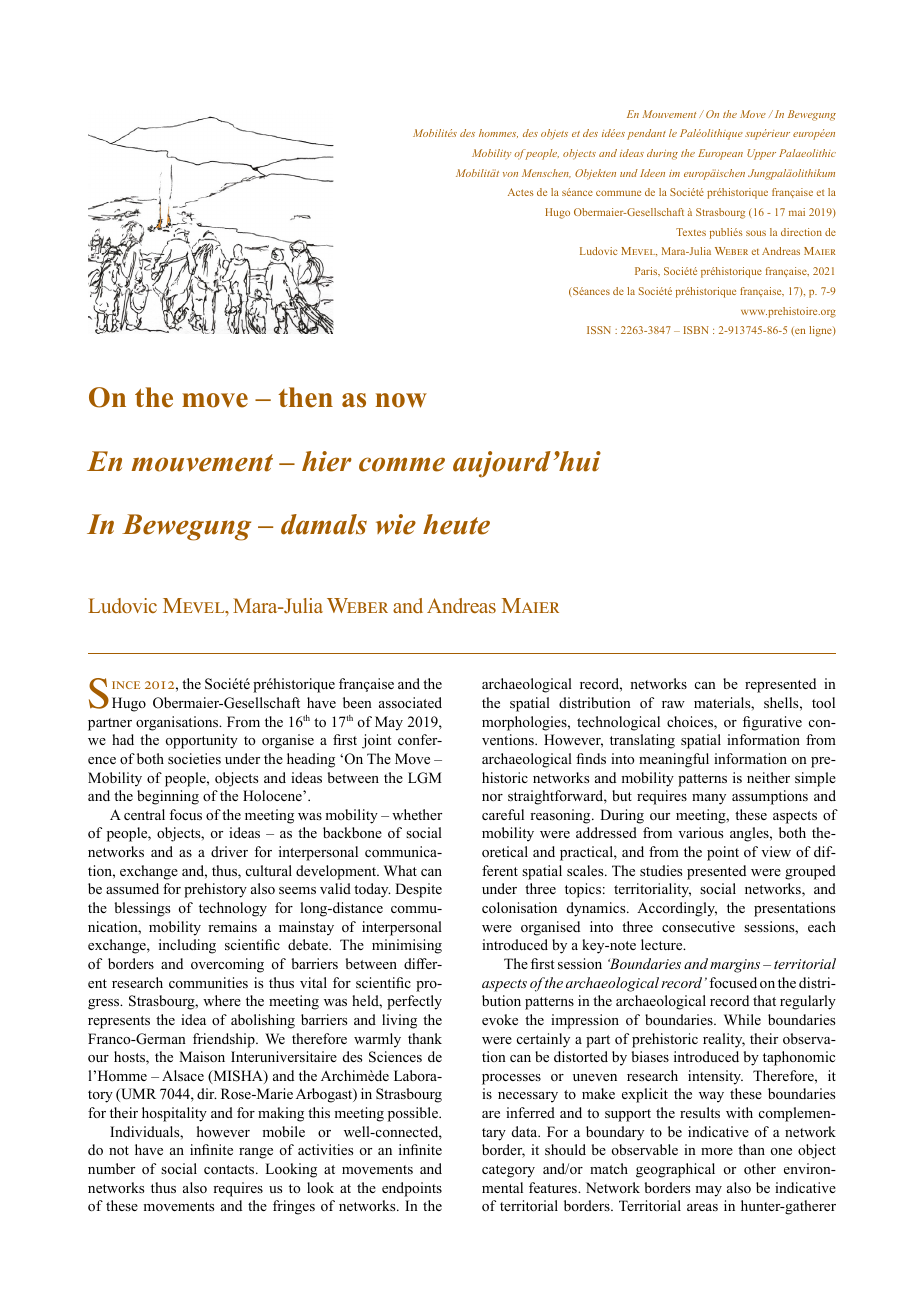 The height and width of the image is (1308, 924). I want to click on von, so click(510, 174).
